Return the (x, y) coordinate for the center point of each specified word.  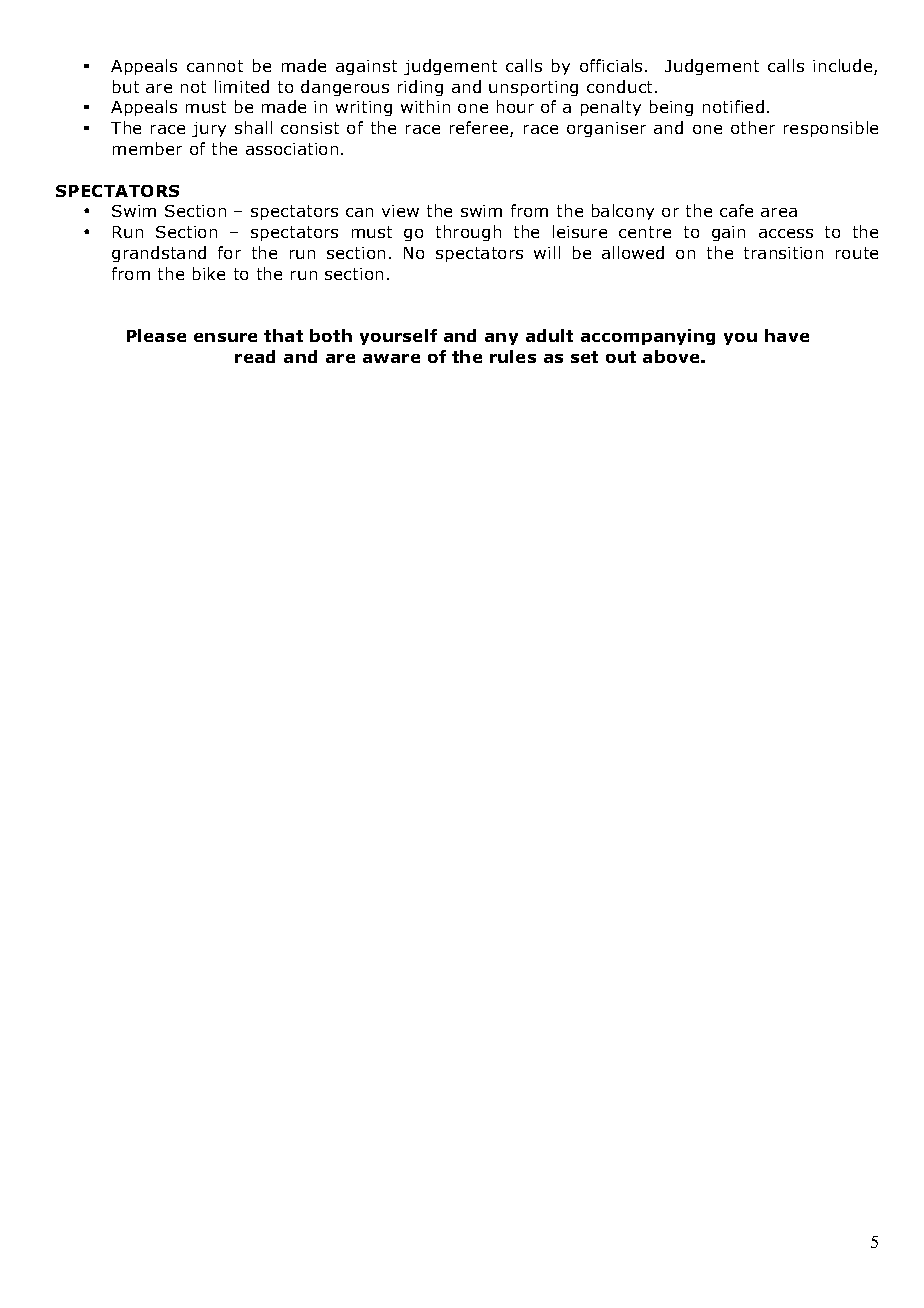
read (255, 356)
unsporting (533, 88)
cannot (215, 66)
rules (513, 356)
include (844, 67)
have (787, 335)
